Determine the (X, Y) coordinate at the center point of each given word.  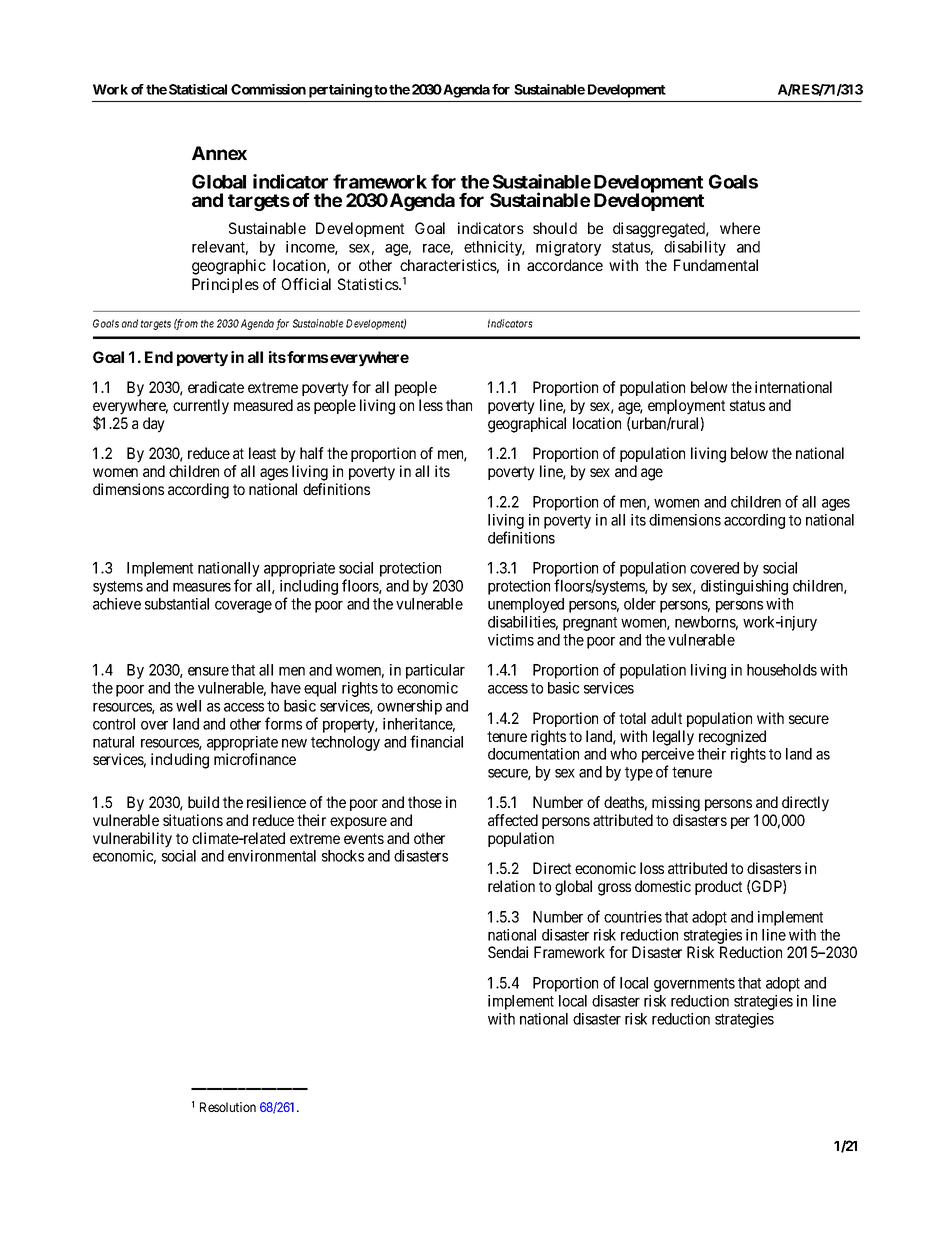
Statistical (198, 89)
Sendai (508, 952)
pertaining (340, 91)
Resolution (228, 1107)
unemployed (526, 605)
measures (202, 587)
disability (695, 248)
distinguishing (744, 587)
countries (633, 917)
